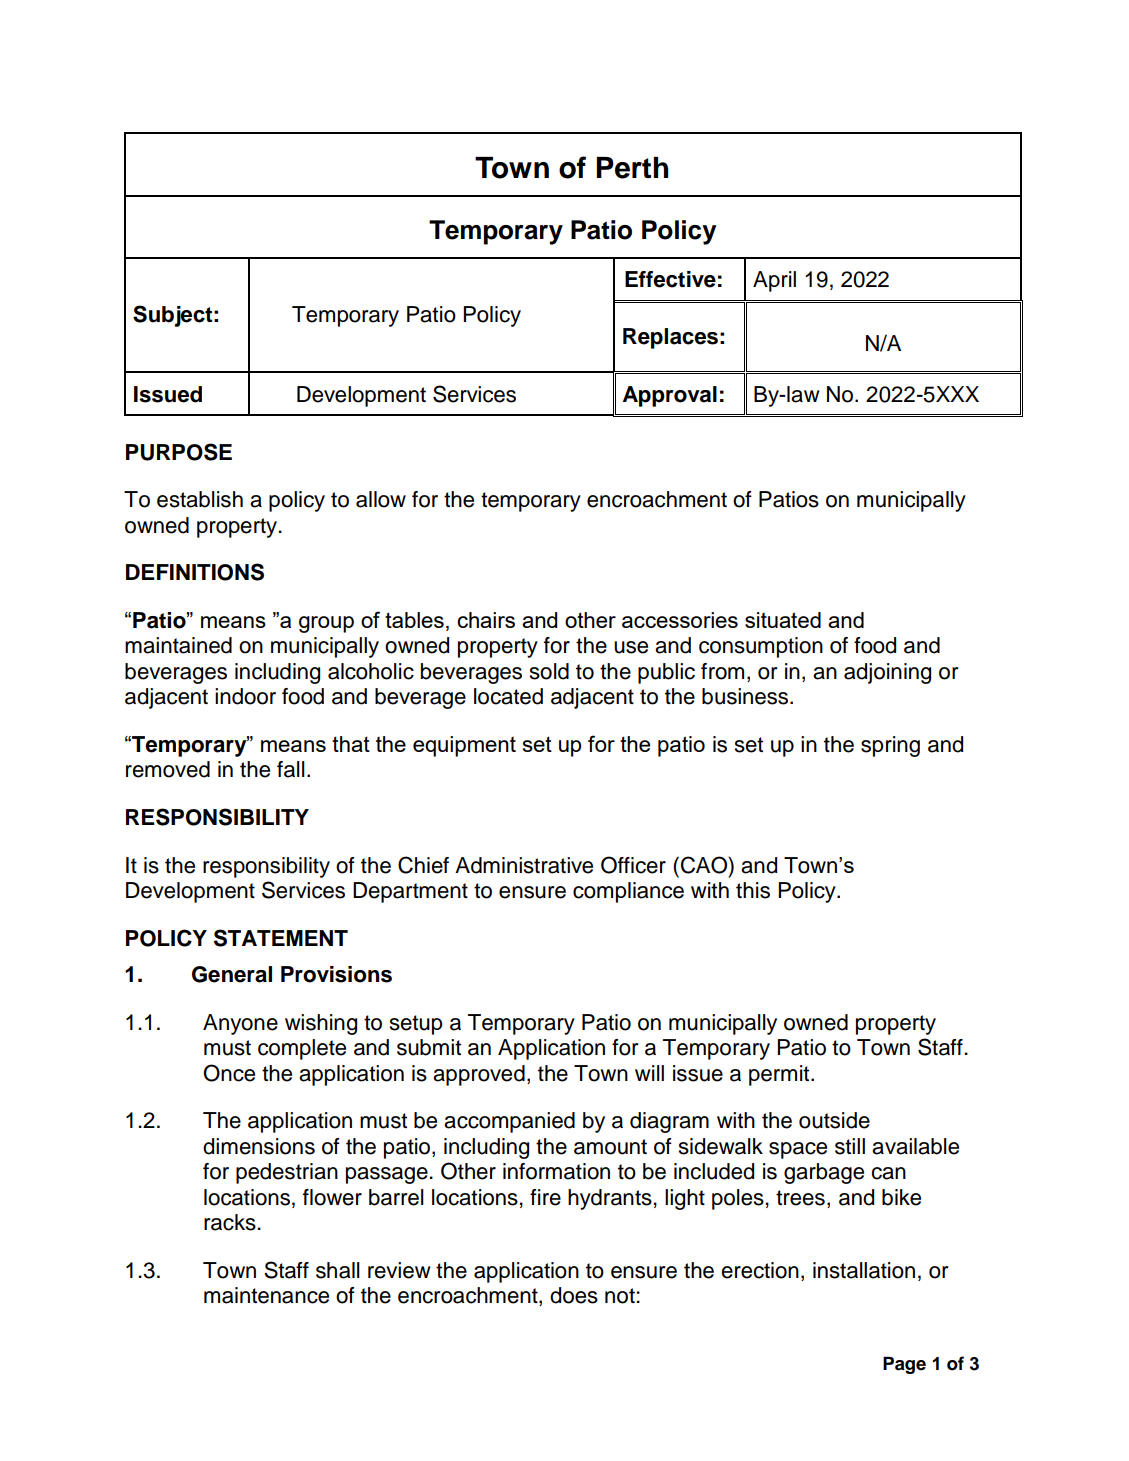  Describe the element at coordinates (179, 452) in the page. I see `PURPOSE` at that location.
